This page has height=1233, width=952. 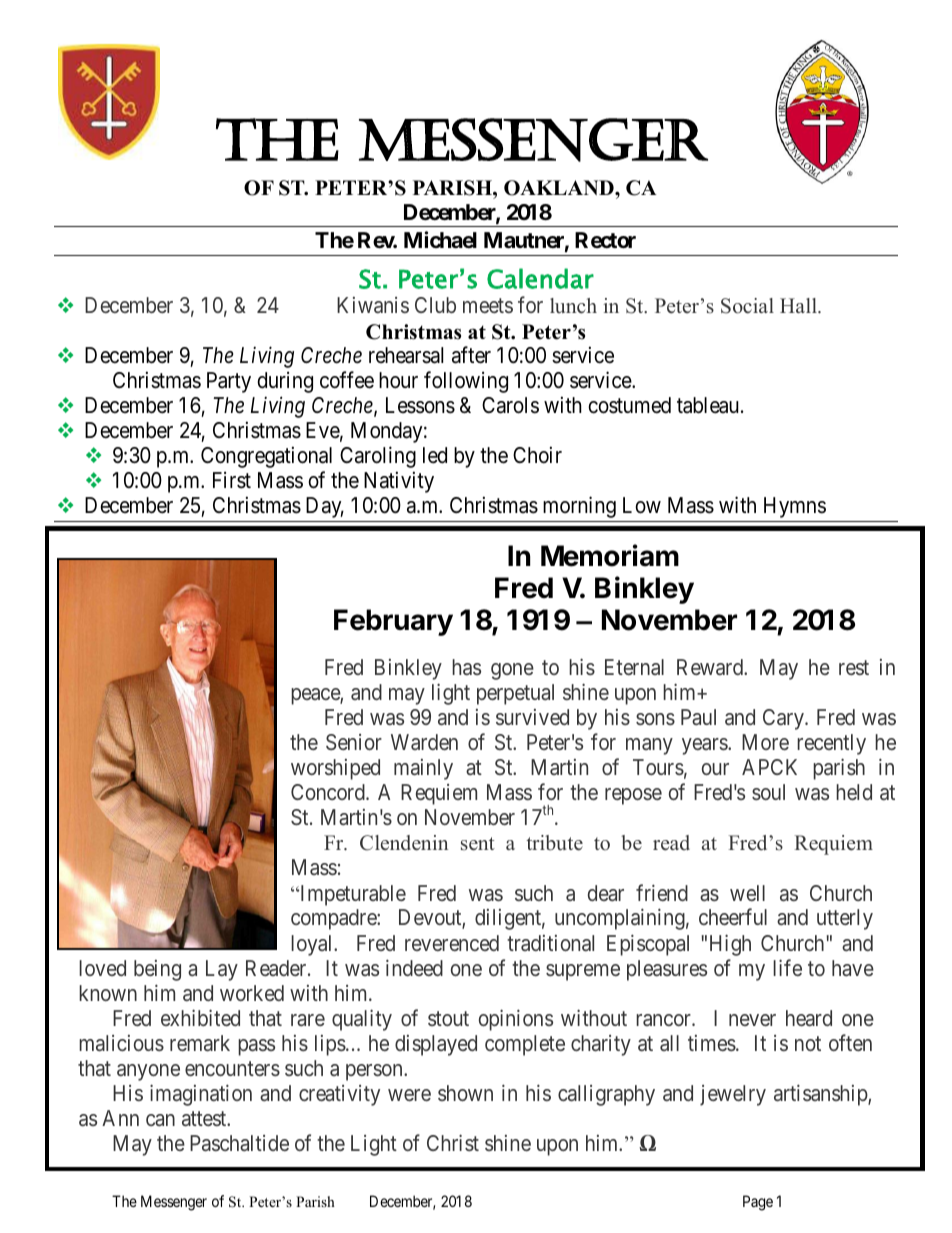 What do you see at coordinates (465, 1093) in the page?
I see `shown` at bounding box center [465, 1093].
